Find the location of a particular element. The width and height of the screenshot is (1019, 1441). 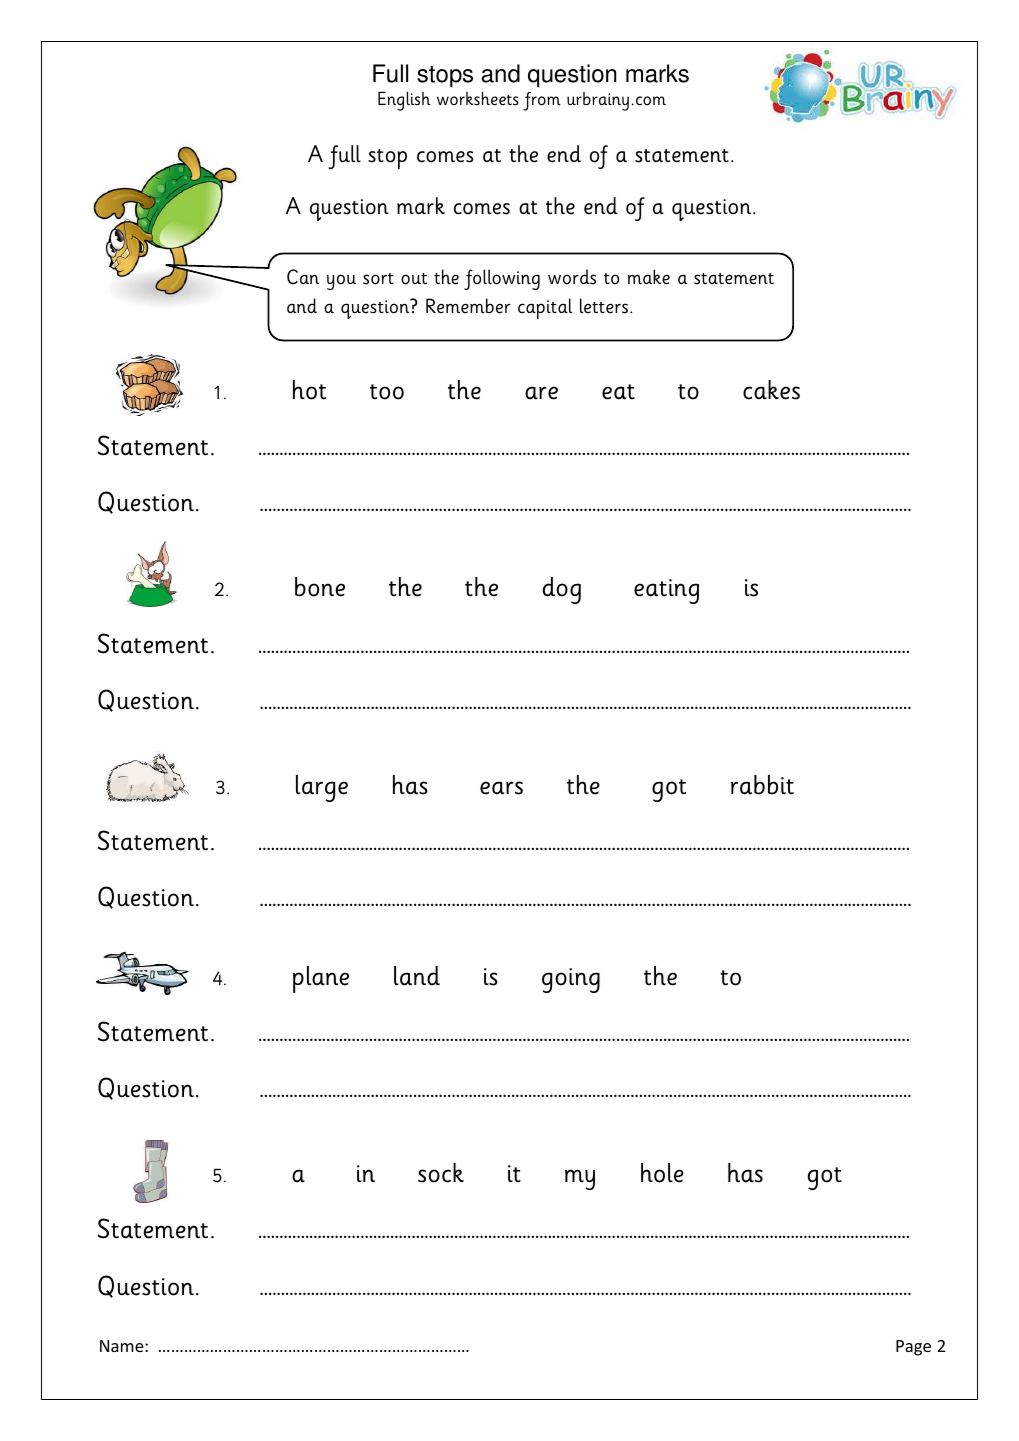

make is located at coordinates (649, 277).
